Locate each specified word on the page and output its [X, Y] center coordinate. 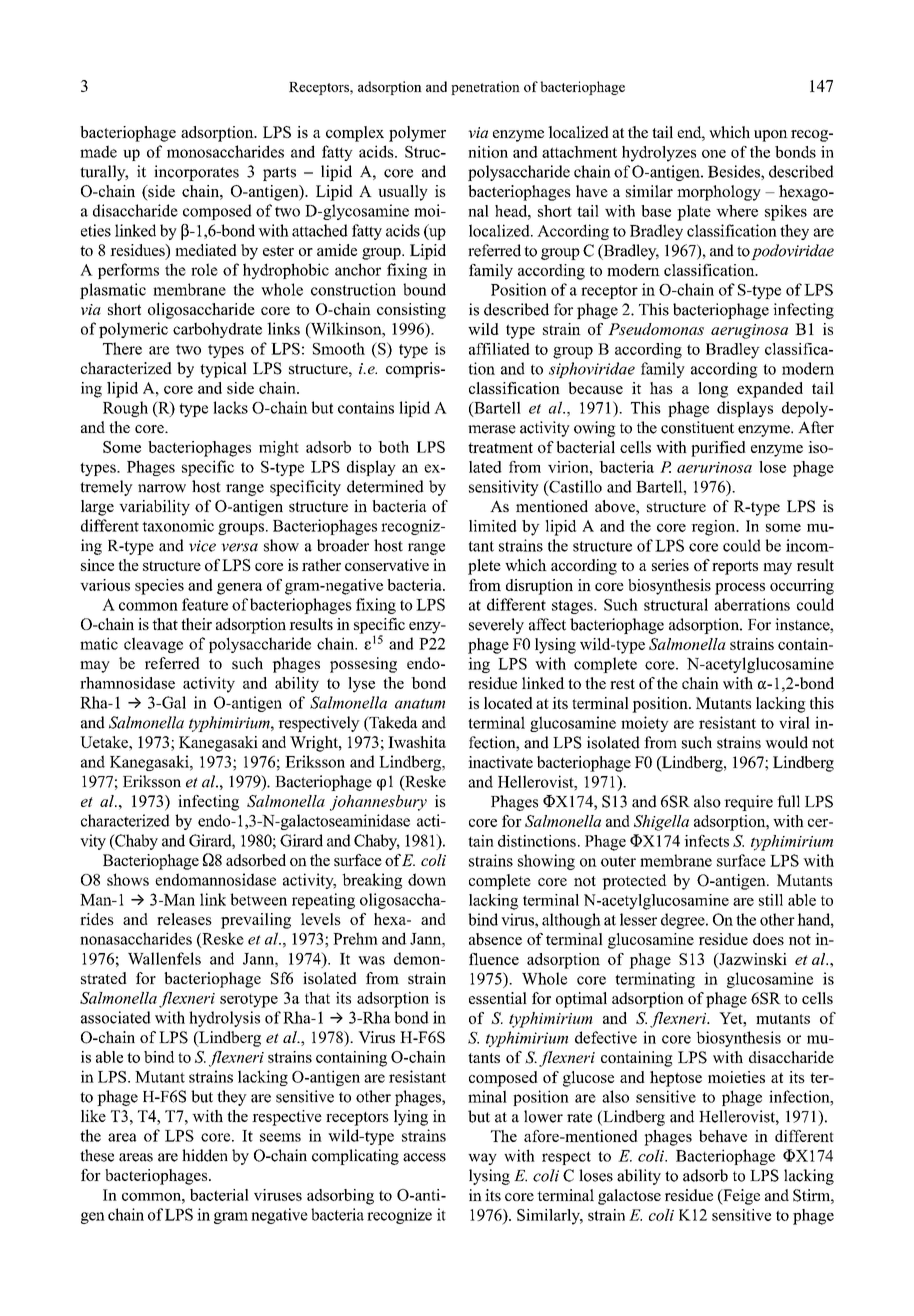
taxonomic [178, 525]
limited [493, 526]
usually [403, 193]
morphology [719, 193]
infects [706, 841]
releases [184, 919]
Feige [740, 1197]
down [427, 879]
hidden [205, 1155]
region [714, 528]
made [98, 151]
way [482, 1159]
